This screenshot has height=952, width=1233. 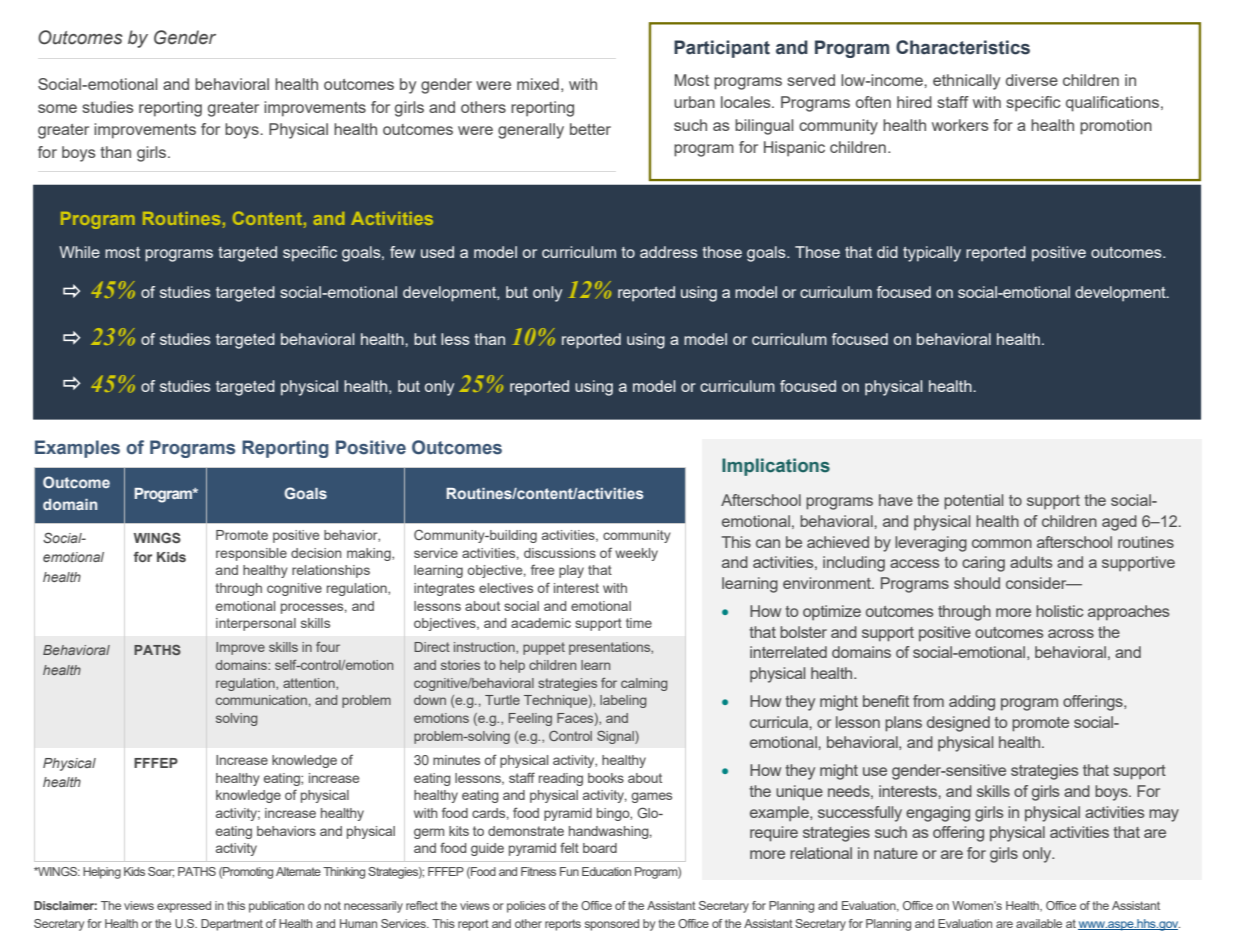 I want to click on sponsored, so click(x=612, y=925).
